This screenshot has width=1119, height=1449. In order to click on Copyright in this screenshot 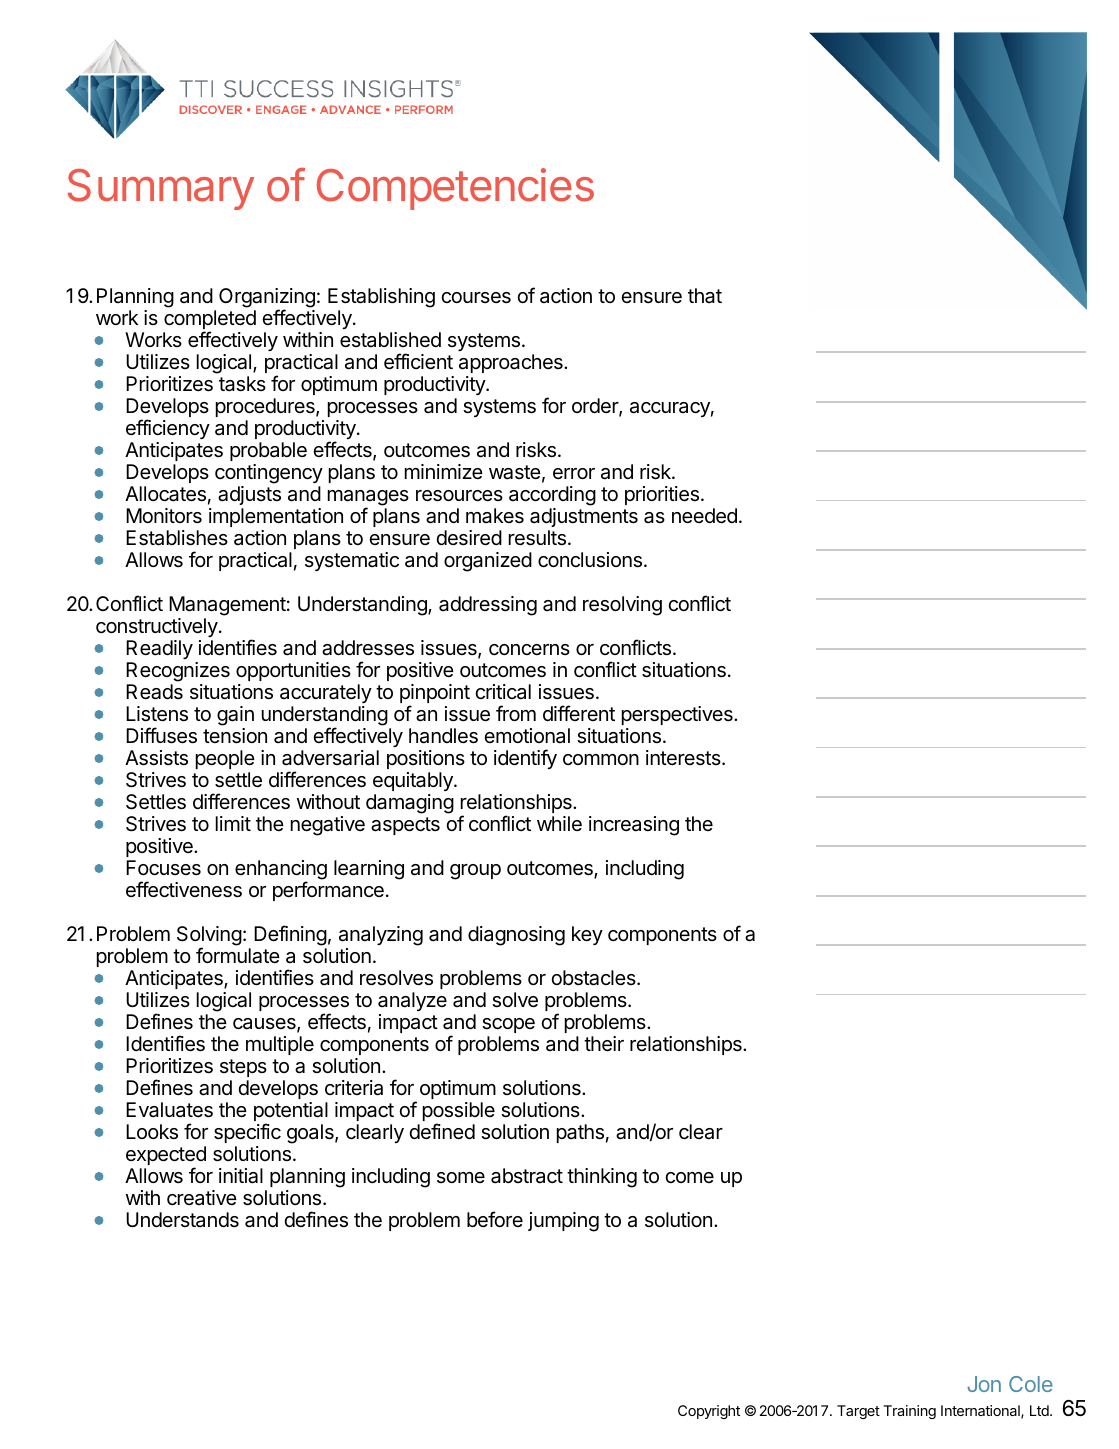, I will do `click(709, 1412)`.
